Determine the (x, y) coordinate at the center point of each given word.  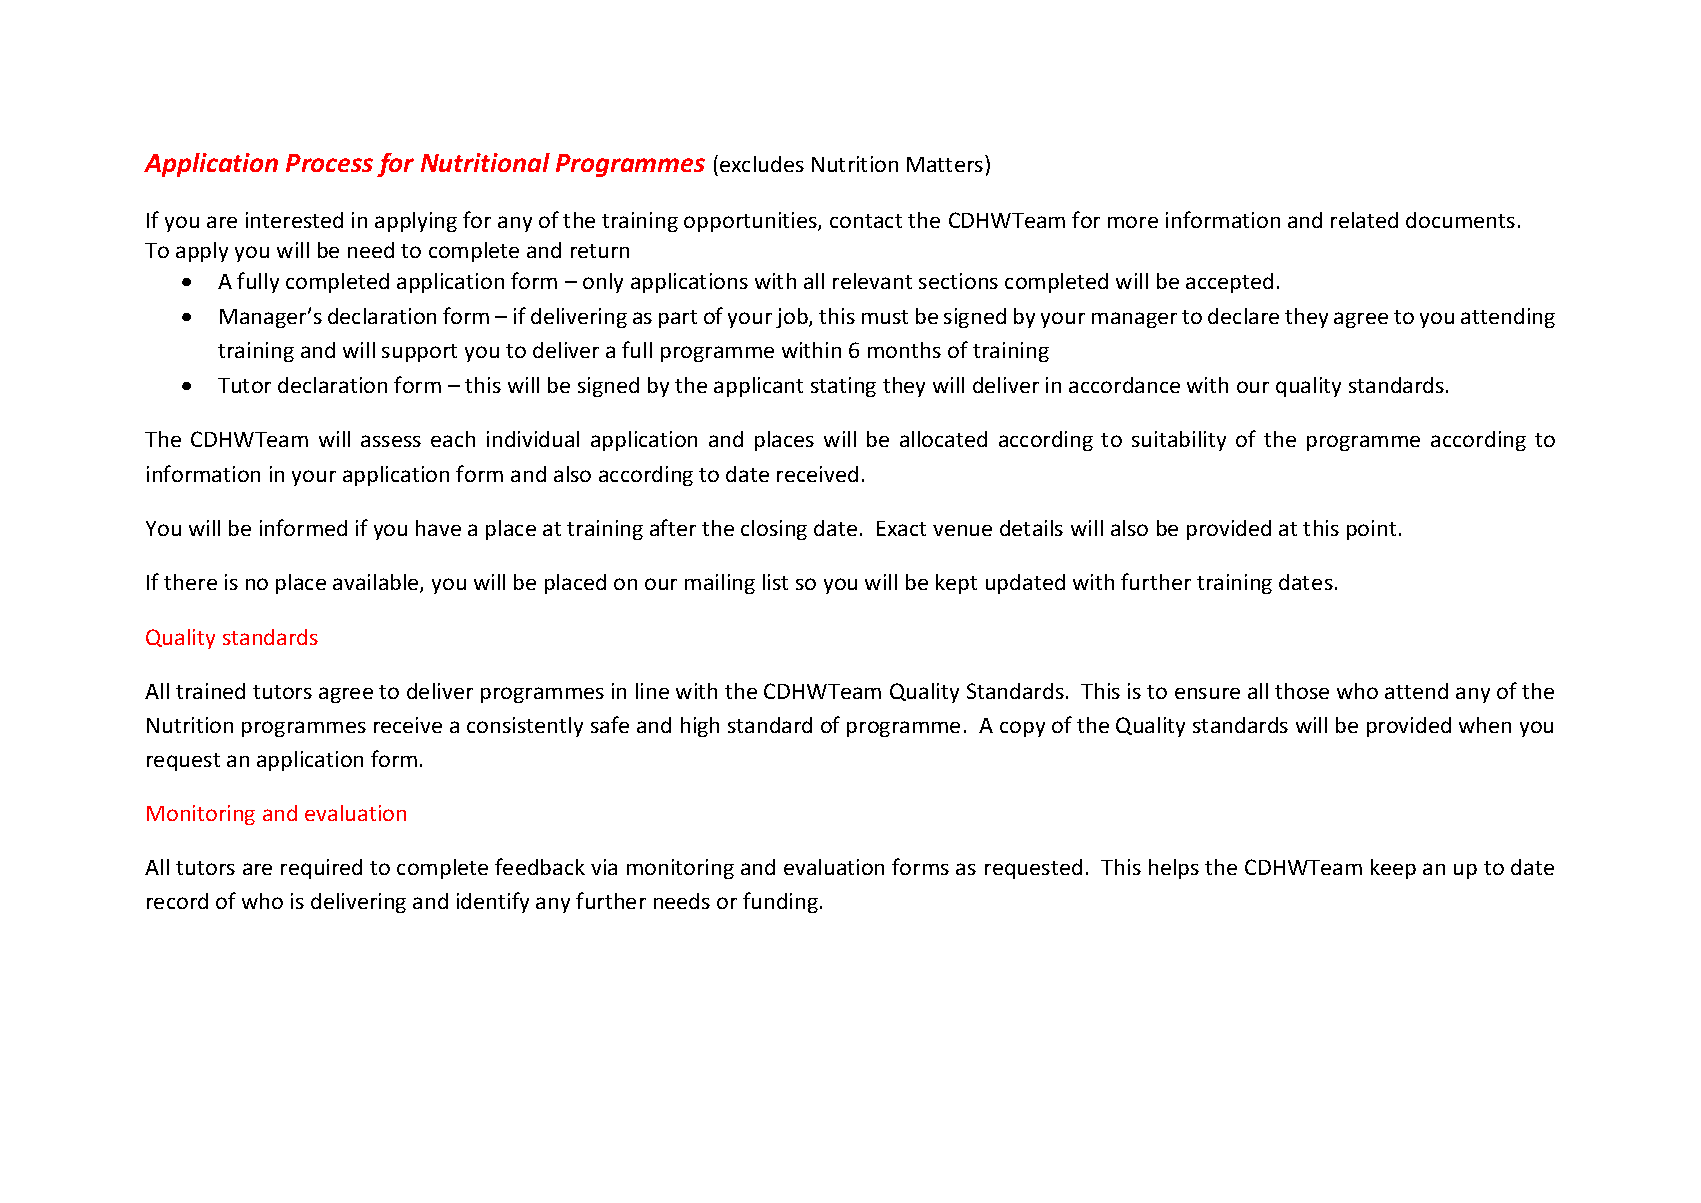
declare (1243, 316)
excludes (762, 164)
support (419, 353)
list (775, 582)
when (1485, 725)
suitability (1179, 441)
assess (391, 441)
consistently (525, 727)
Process (329, 163)
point (1371, 530)
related (1364, 220)
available (377, 583)
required (321, 869)
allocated (943, 439)
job (793, 318)
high (700, 727)
